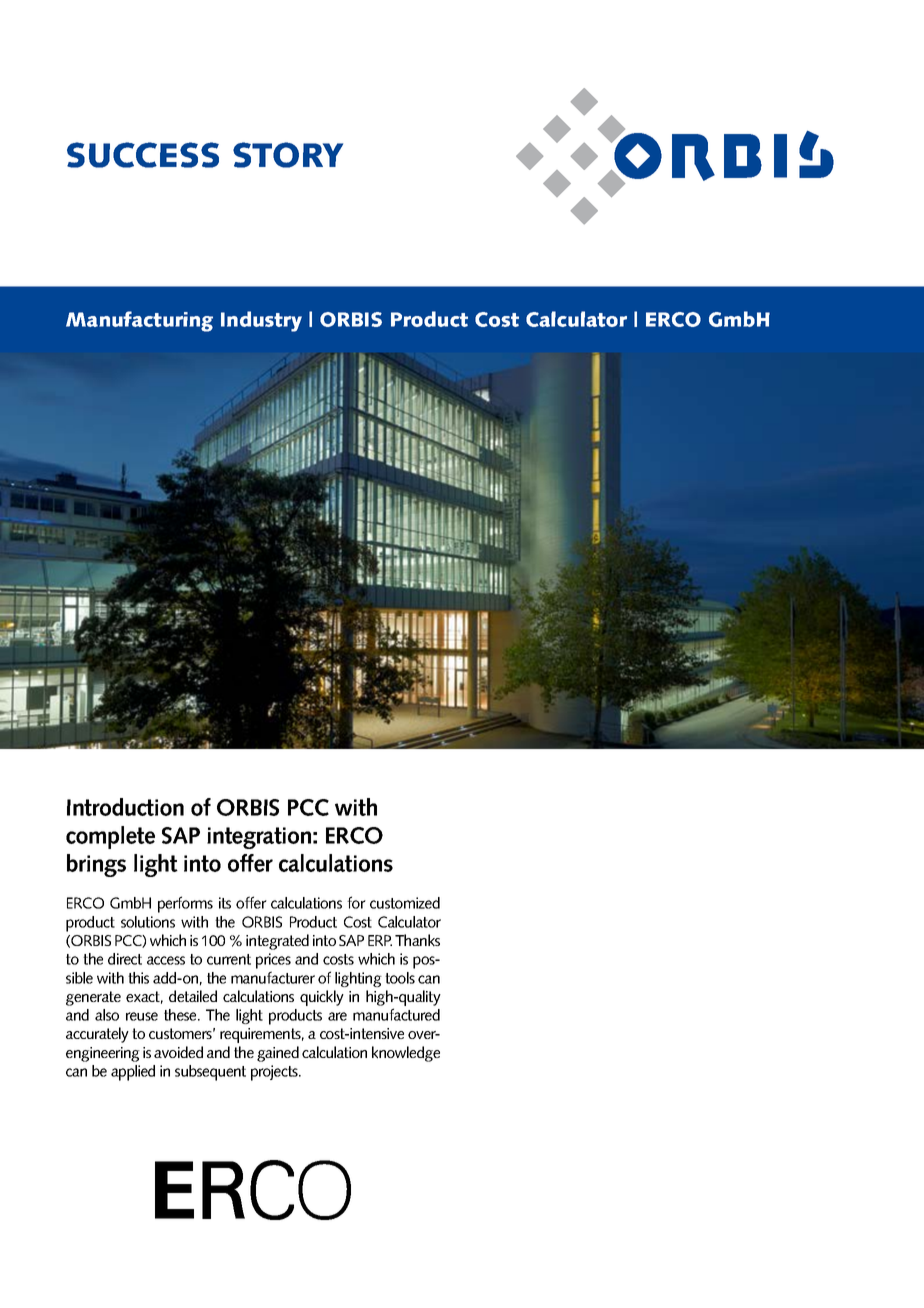  Describe the element at coordinates (277, 942) in the screenshot. I see `integrated` at that location.
